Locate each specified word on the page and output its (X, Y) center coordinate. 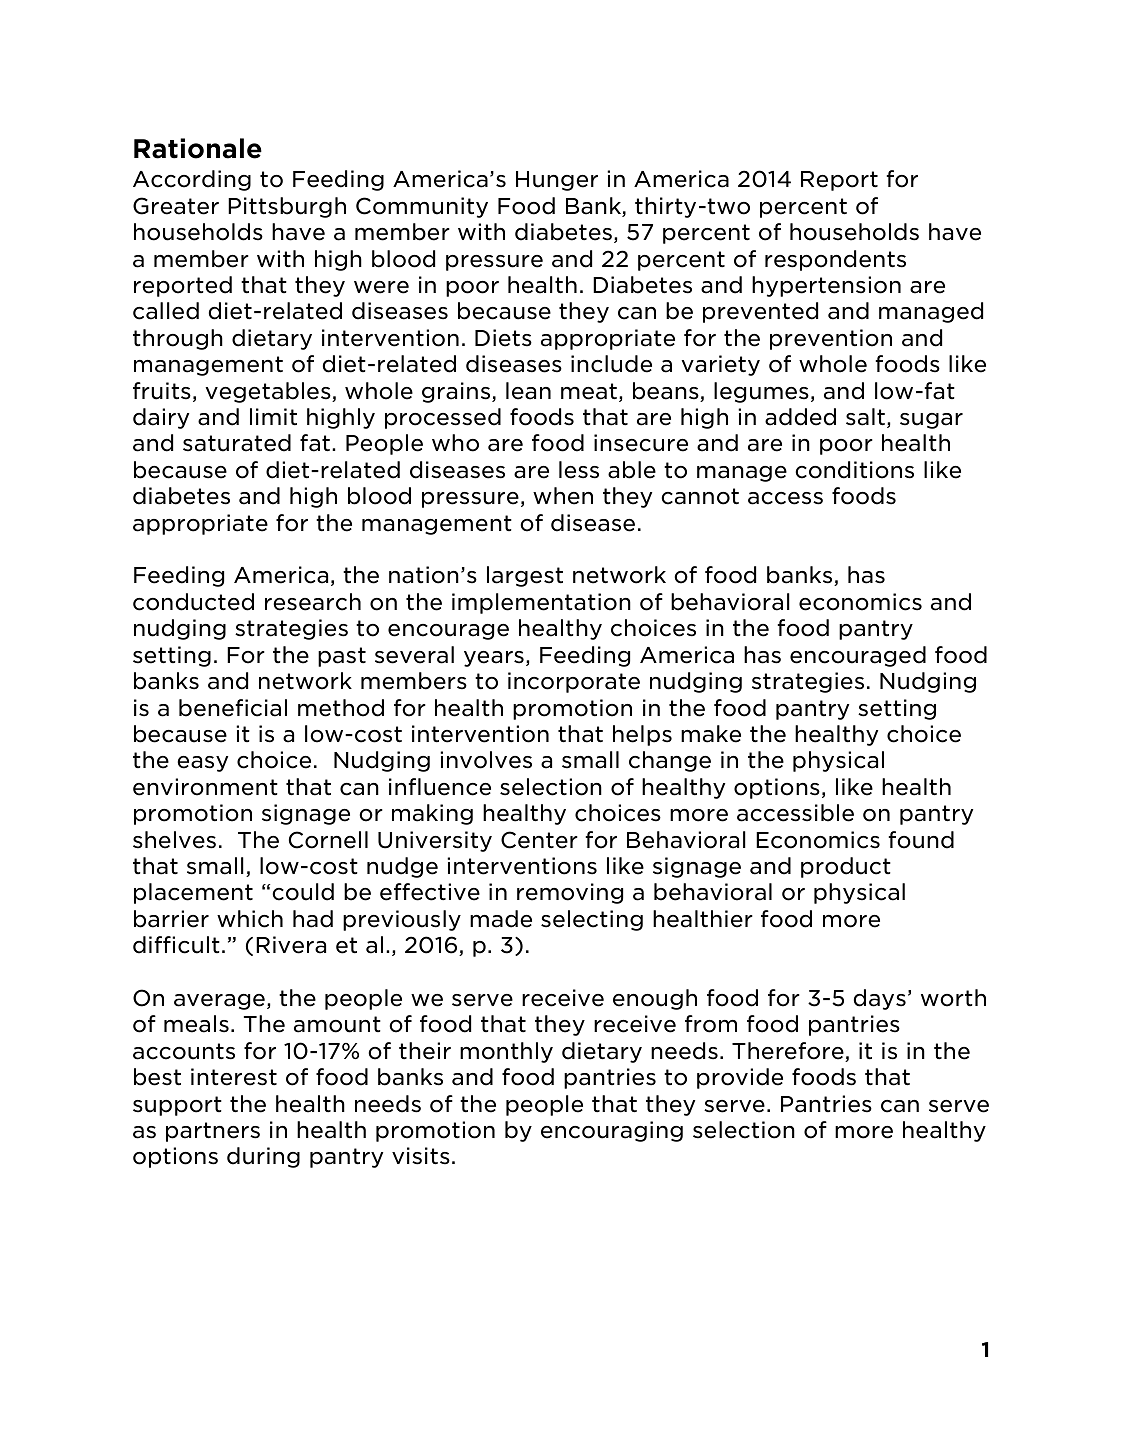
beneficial (233, 708)
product (846, 867)
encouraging (612, 1131)
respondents (835, 260)
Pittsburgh (287, 207)
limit (273, 416)
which (250, 919)
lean (528, 391)
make (711, 734)
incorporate (574, 682)
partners (213, 1132)
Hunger (557, 181)
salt (865, 417)
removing (570, 893)
